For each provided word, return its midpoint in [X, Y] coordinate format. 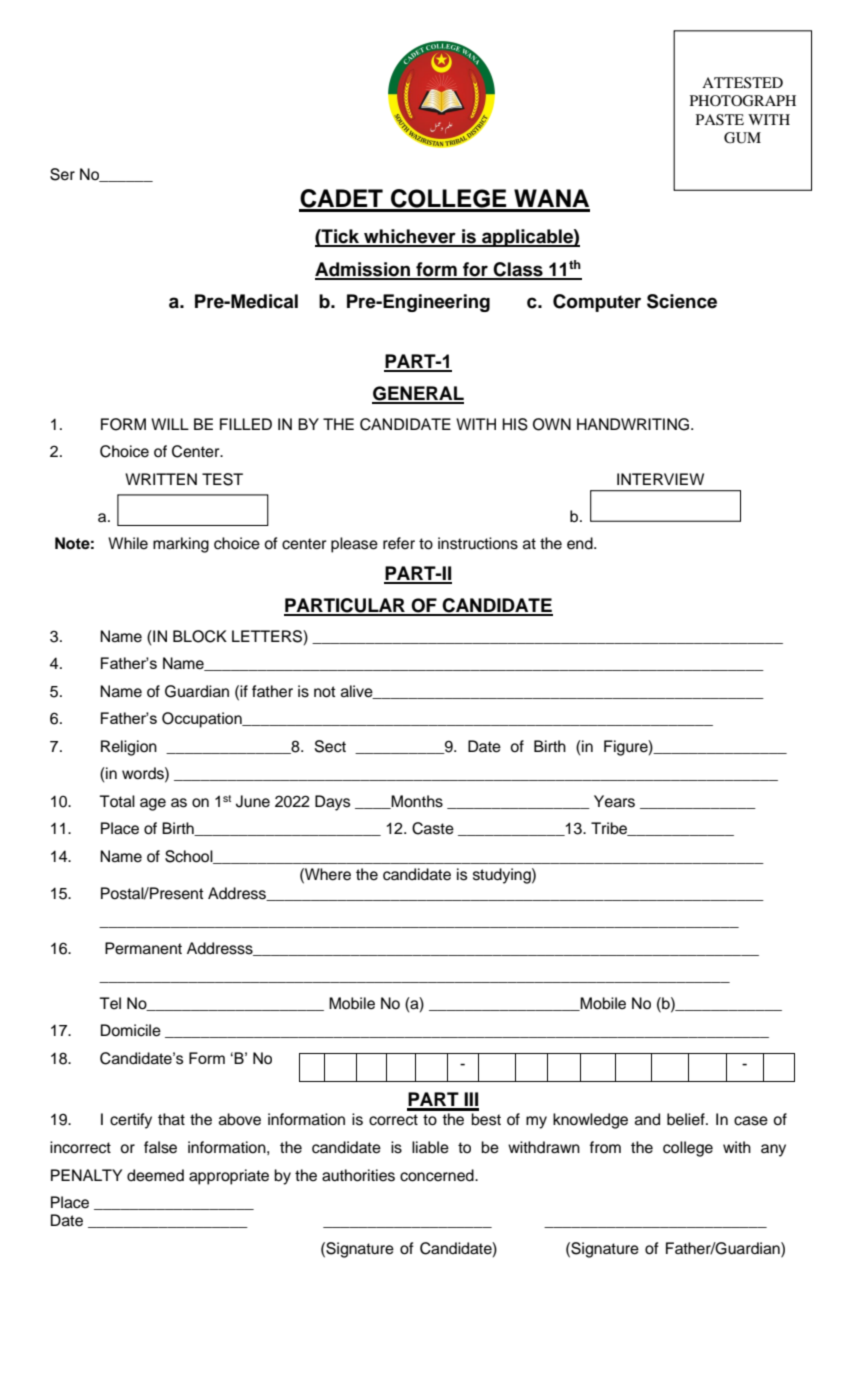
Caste [433, 828]
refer [399, 543]
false [160, 1147]
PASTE [720, 120]
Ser [62, 174]
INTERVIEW [660, 479]
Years [614, 801]
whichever [410, 237]
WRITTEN [161, 479]
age [153, 804]
